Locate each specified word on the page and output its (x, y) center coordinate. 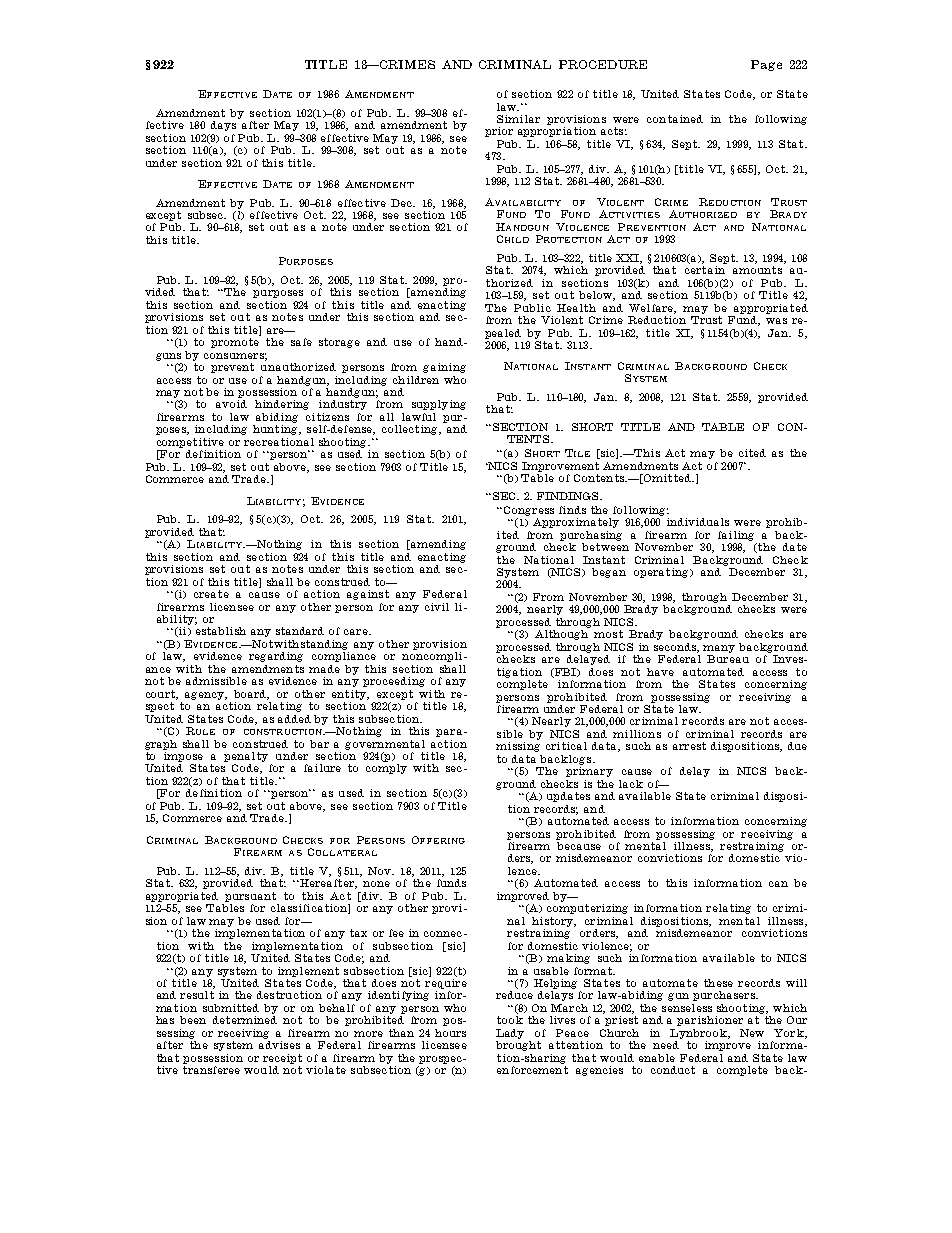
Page (766, 65)
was (776, 321)
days (223, 126)
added (294, 719)
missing (518, 747)
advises (279, 1045)
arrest (689, 746)
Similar (518, 119)
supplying (439, 405)
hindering (282, 405)
